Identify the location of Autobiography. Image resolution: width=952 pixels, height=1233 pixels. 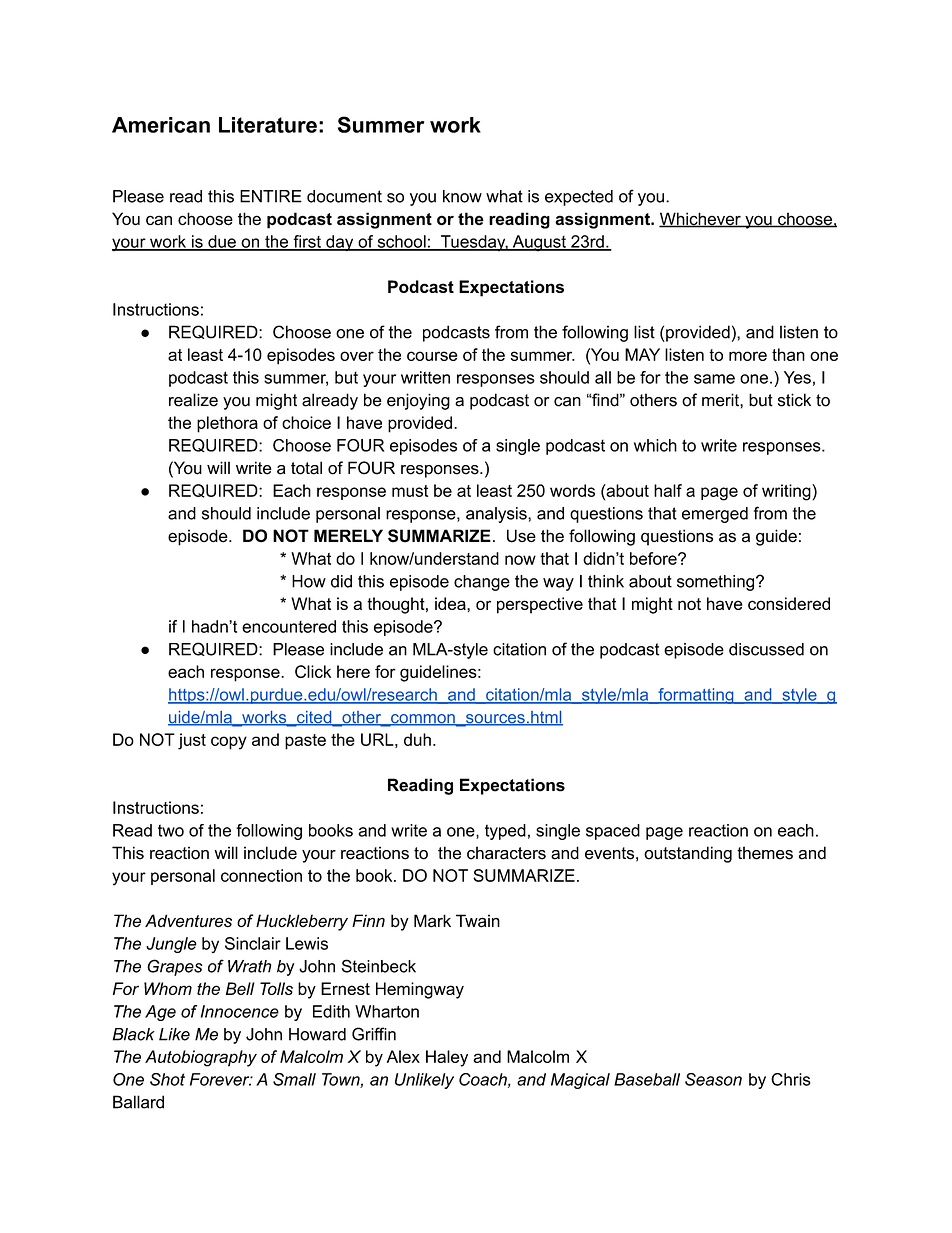
(201, 1058).
